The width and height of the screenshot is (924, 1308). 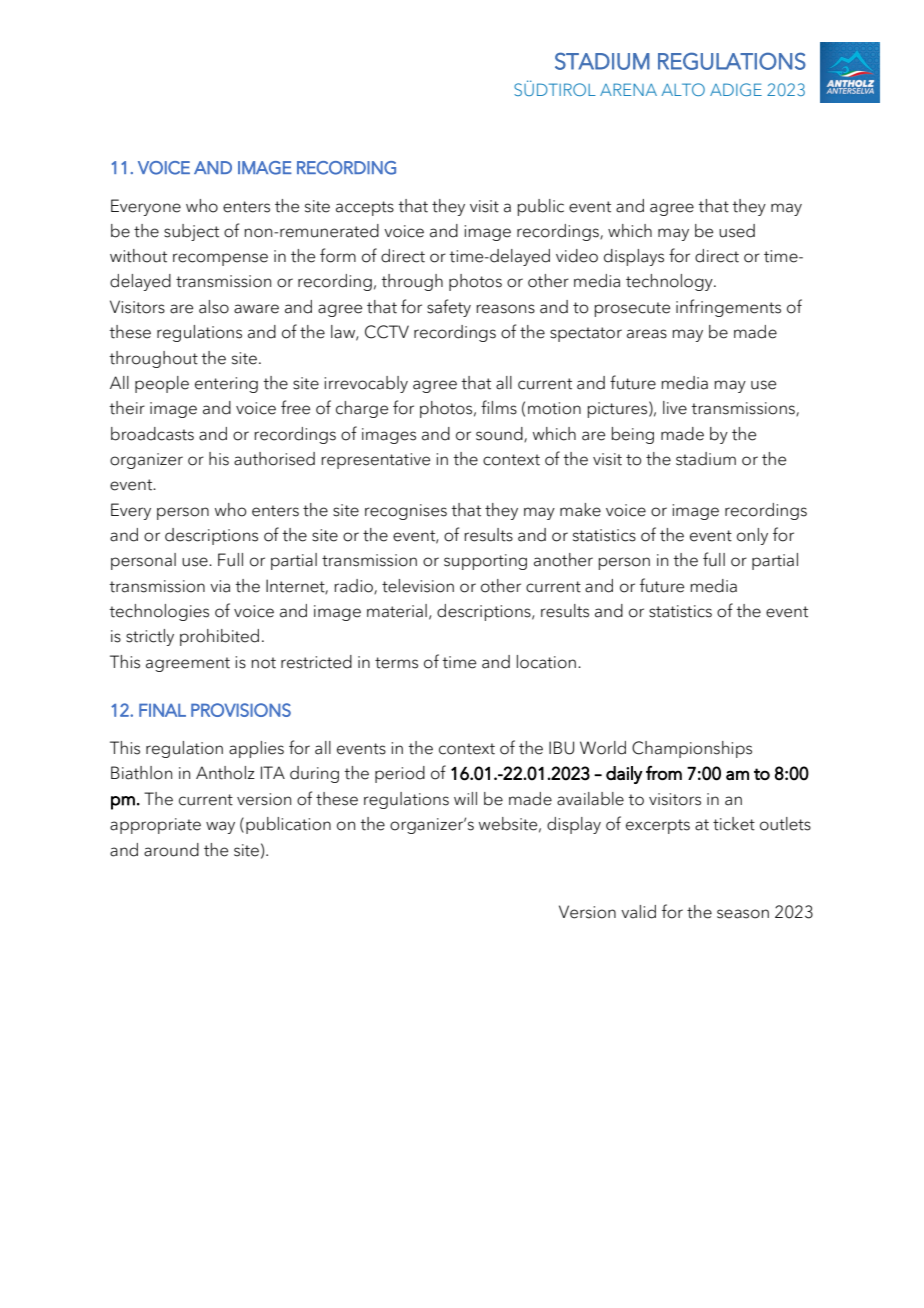 I want to click on recognises, so click(x=406, y=512).
